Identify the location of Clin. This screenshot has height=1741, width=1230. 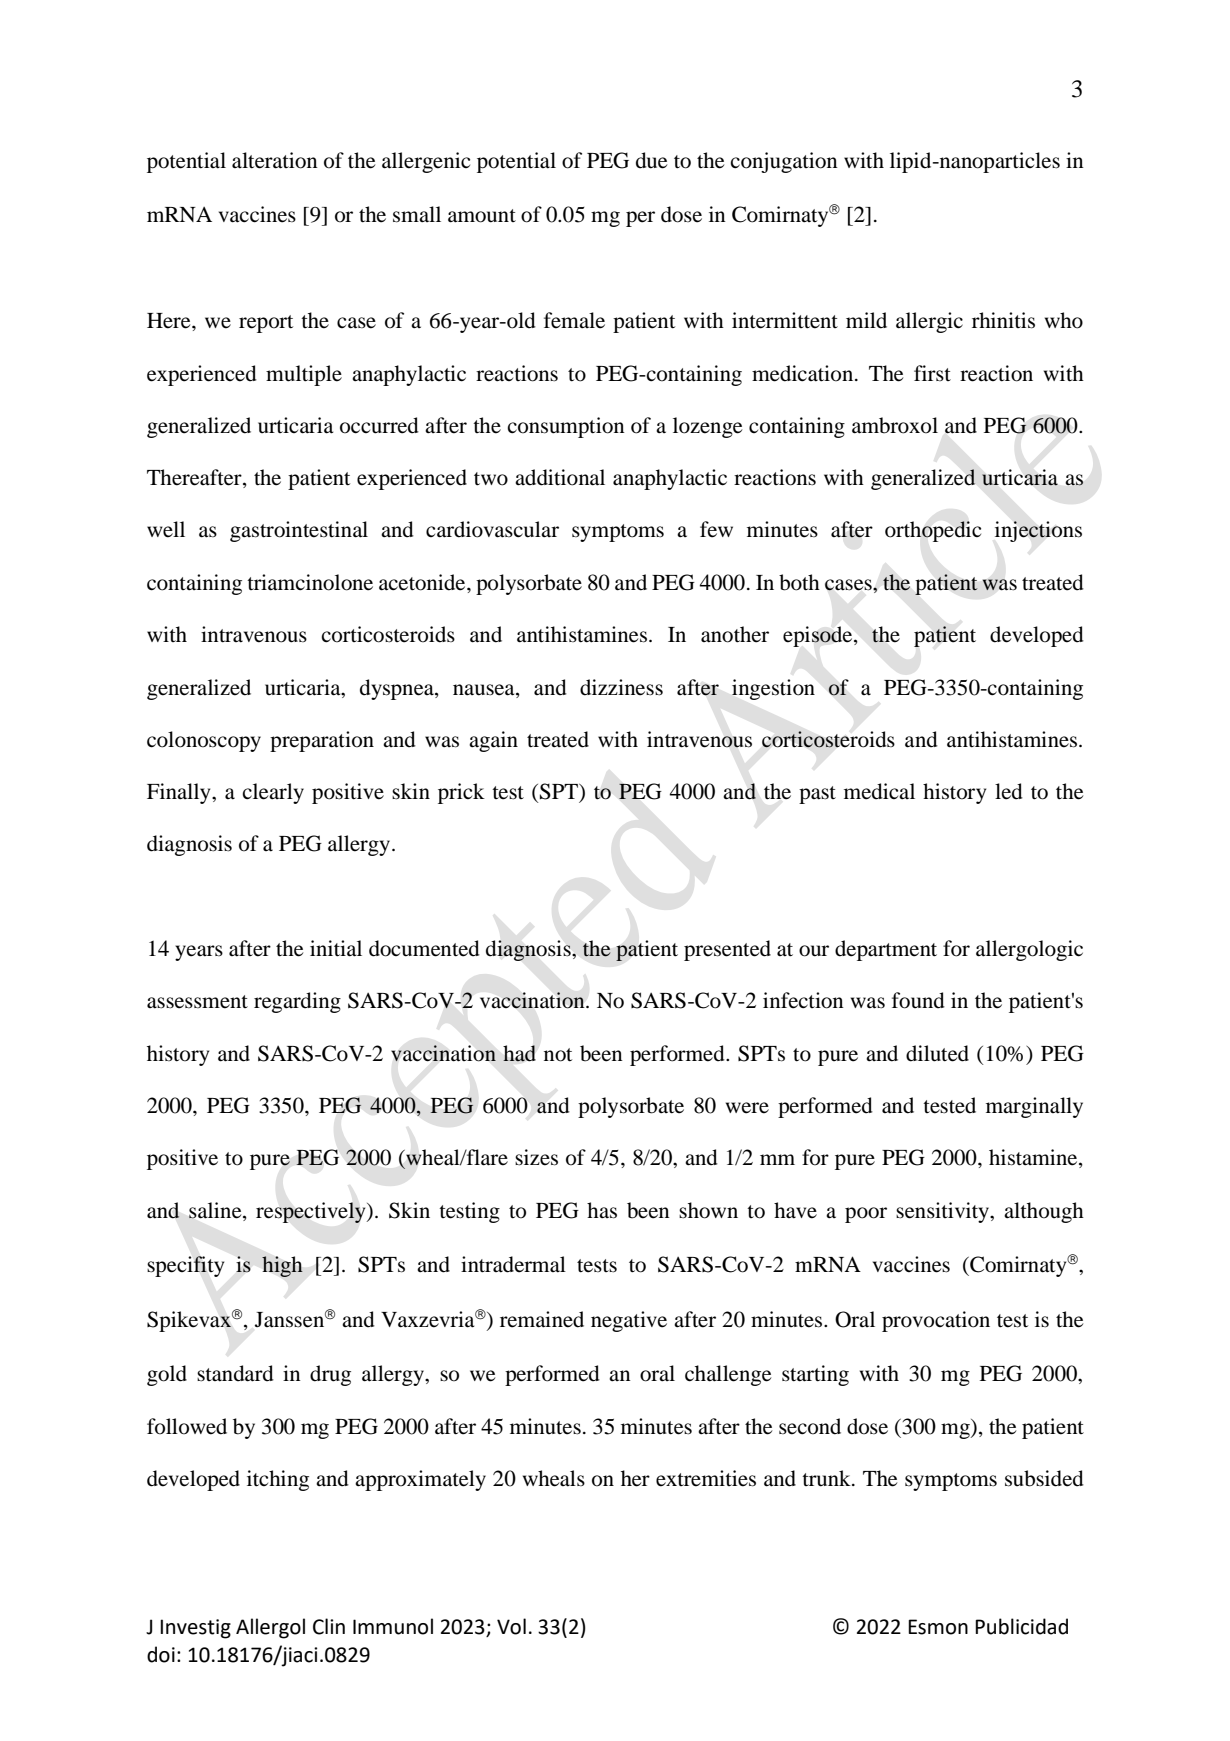
(329, 1626).
